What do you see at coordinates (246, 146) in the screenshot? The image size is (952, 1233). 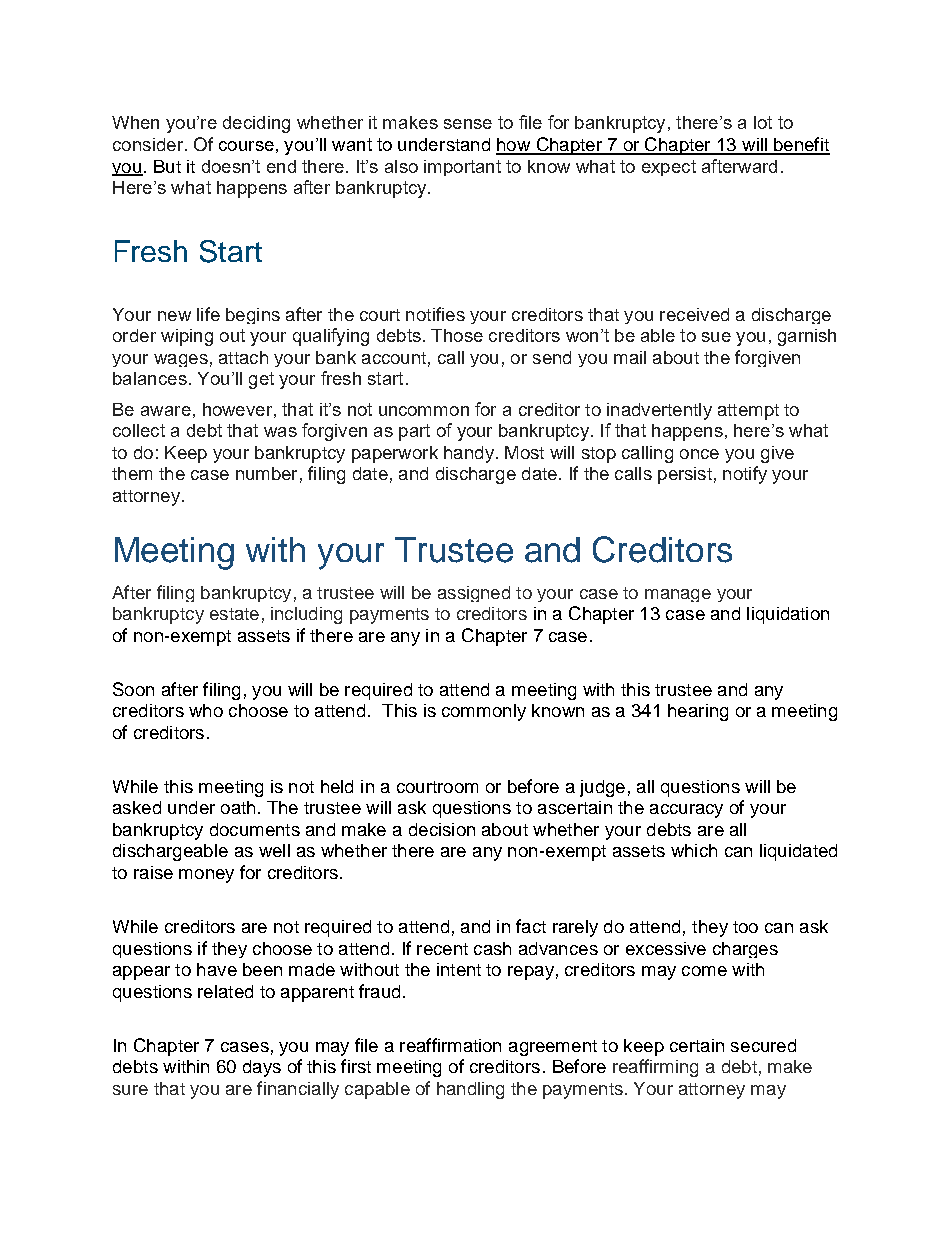 I see `course` at bounding box center [246, 146].
